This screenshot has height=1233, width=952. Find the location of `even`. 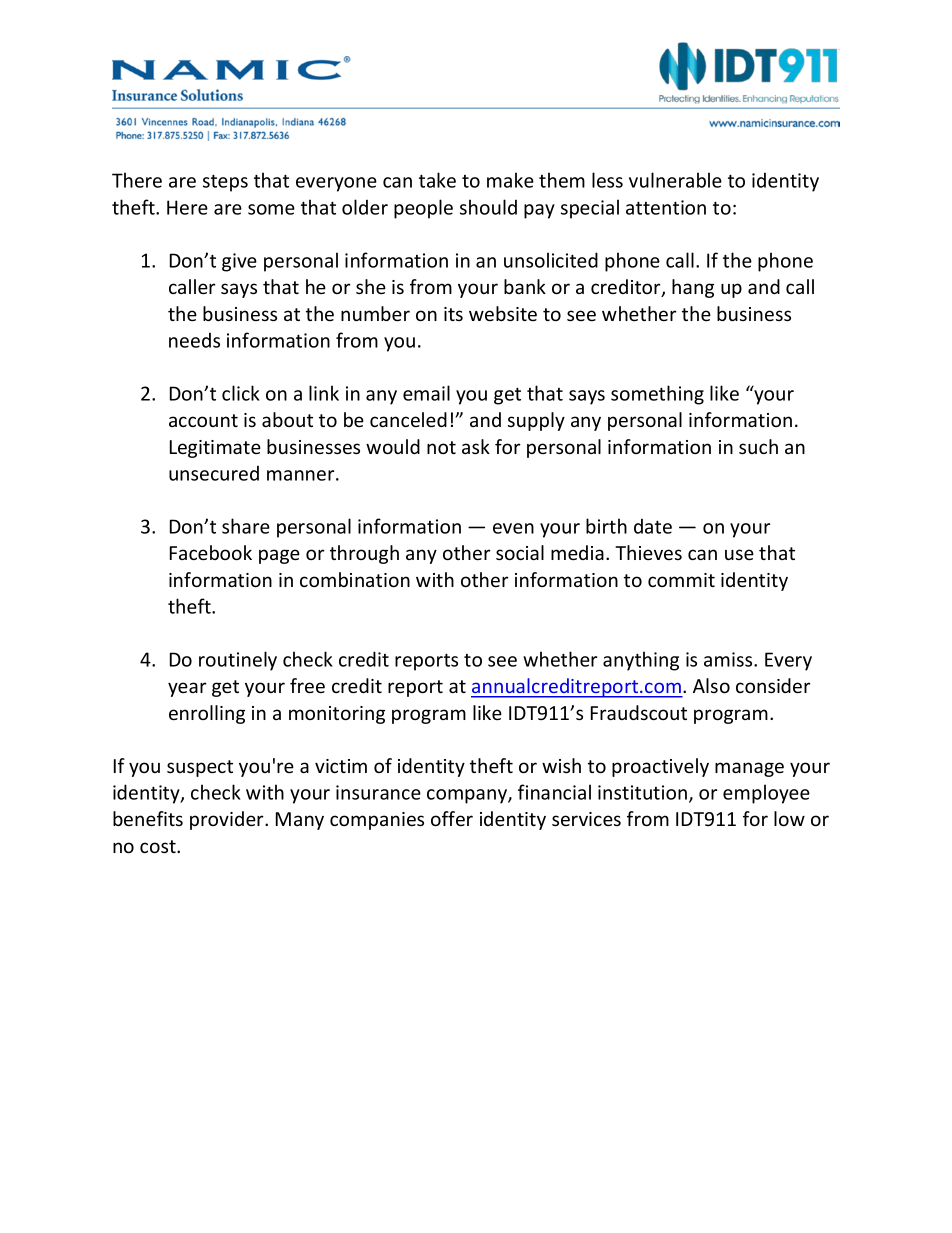

even is located at coordinates (513, 528).
